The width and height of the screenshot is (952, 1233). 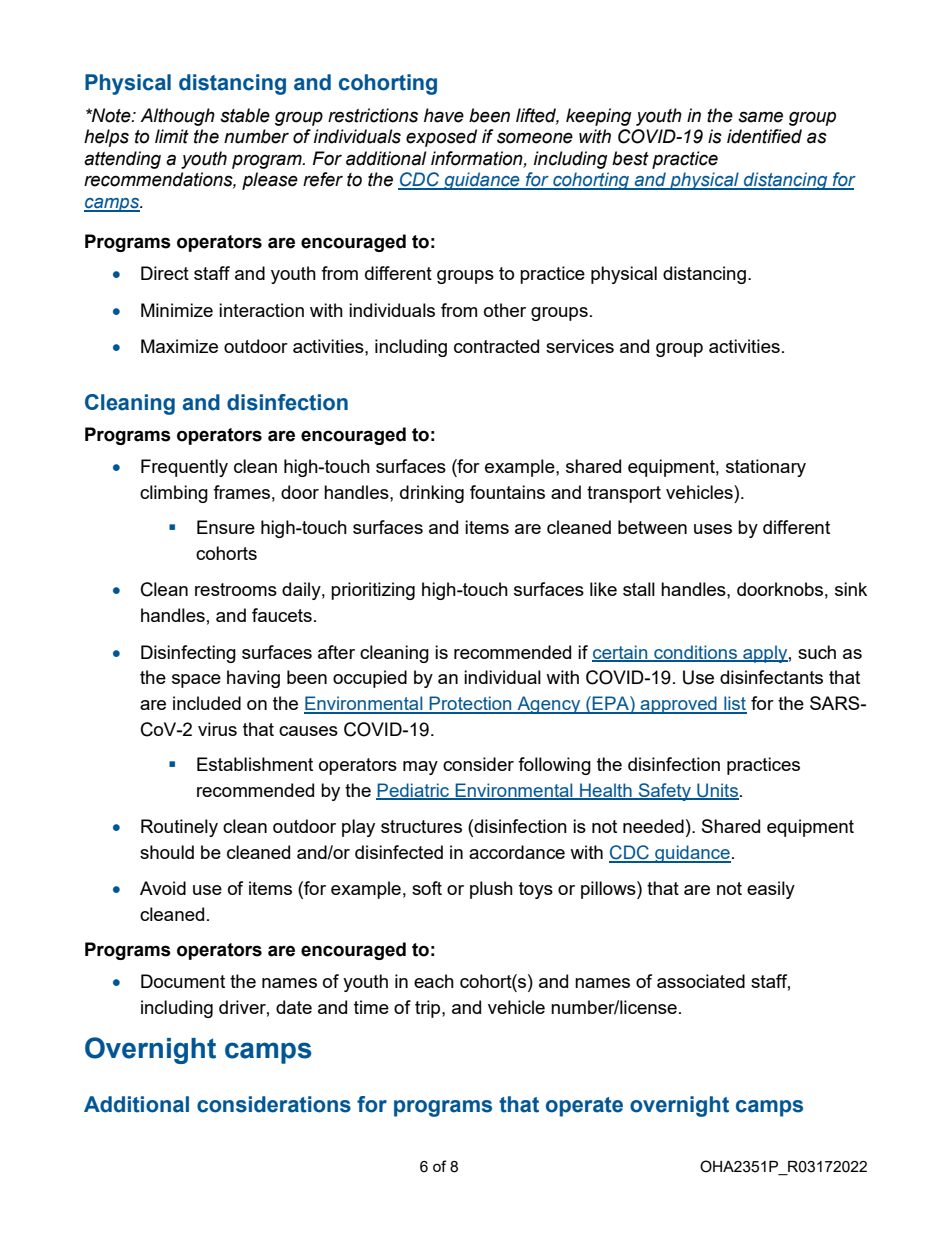 I want to click on Maximize, so click(x=179, y=346).
